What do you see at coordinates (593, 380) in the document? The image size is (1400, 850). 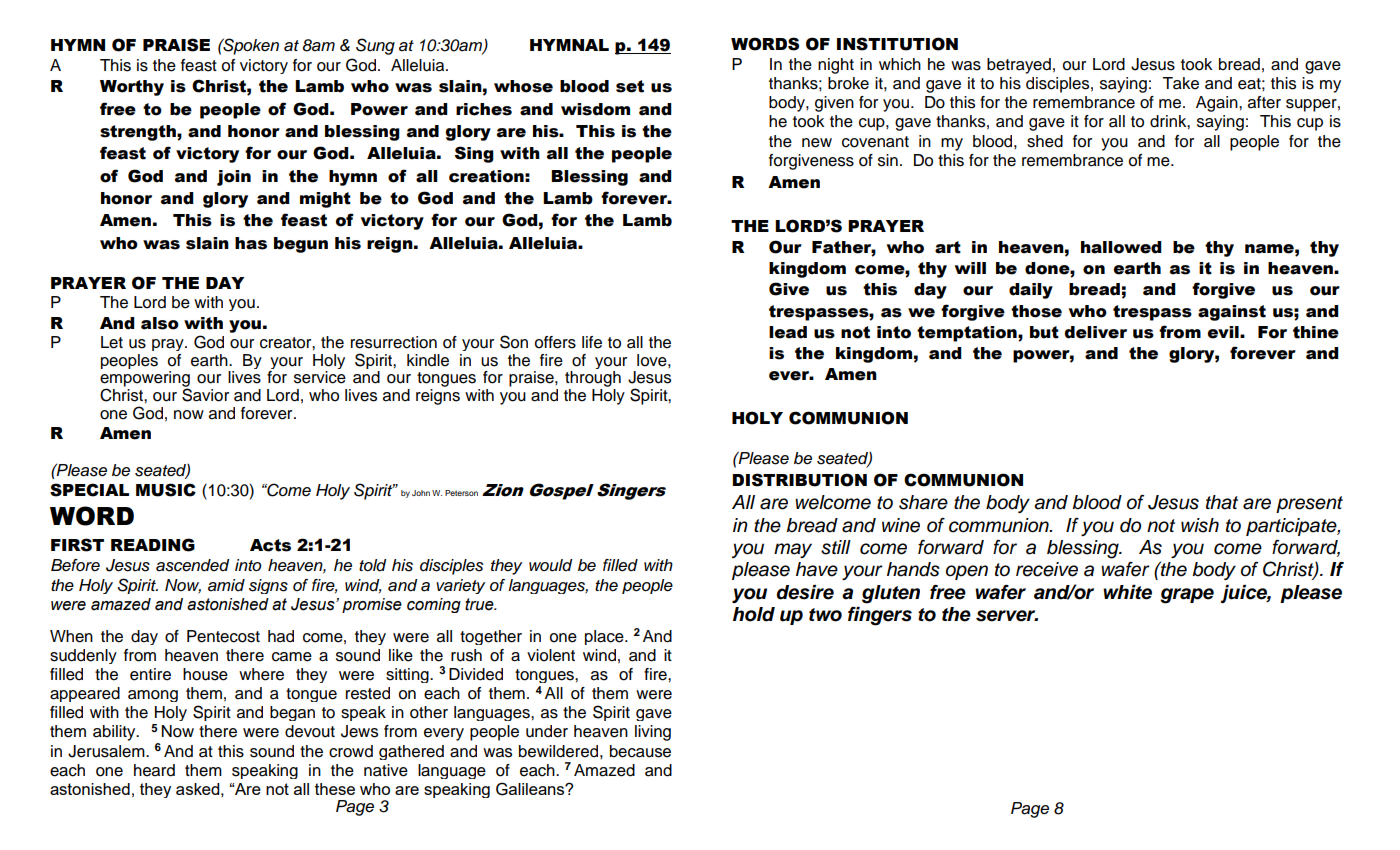 I see `through` at bounding box center [593, 380].
